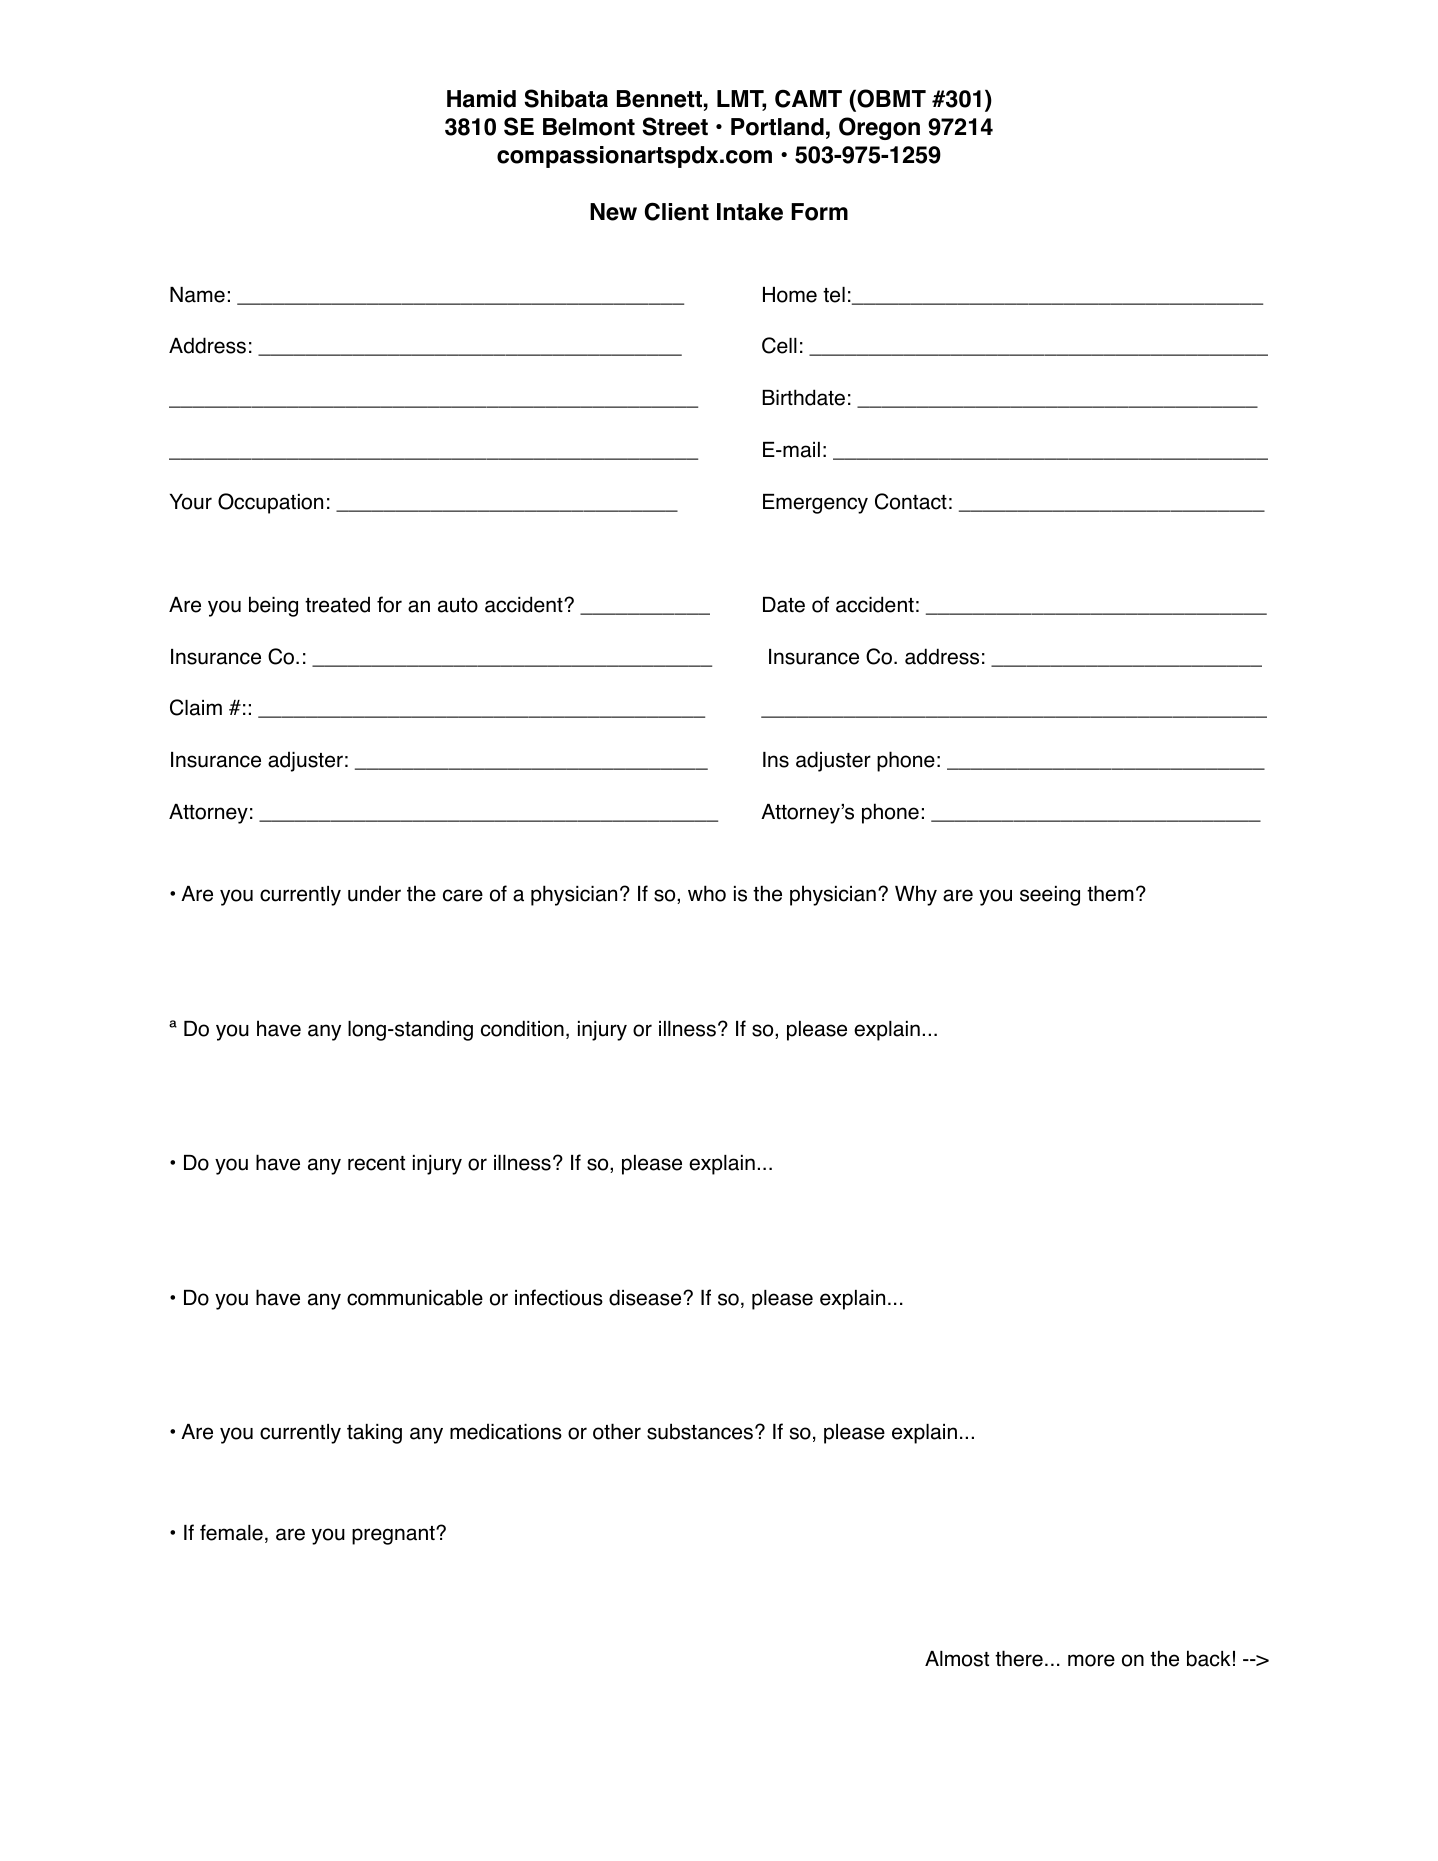  I want to click on communicable, so click(415, 1297).
